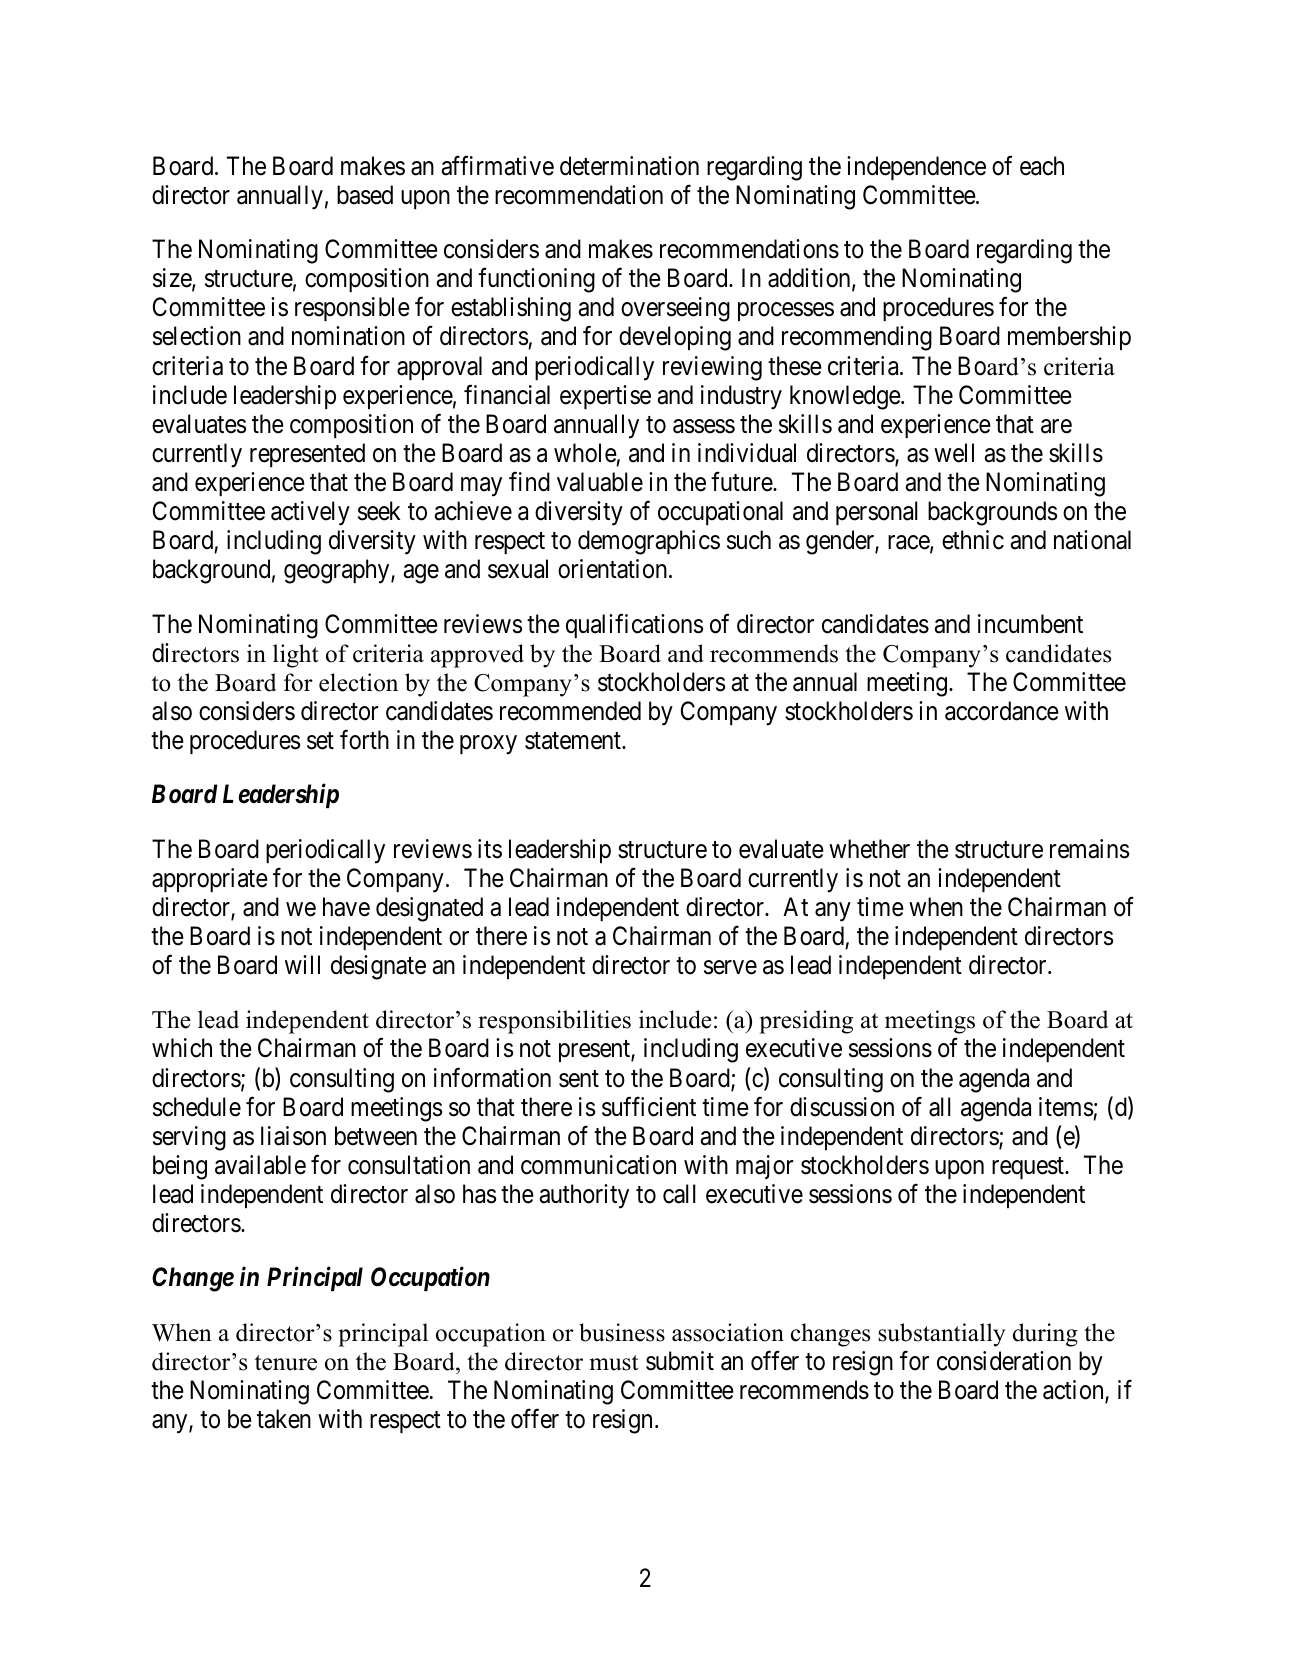 The image size is (1289, 1669). Describe the element at coordinates (1042, 166) in the page. I see `each` at that location.
